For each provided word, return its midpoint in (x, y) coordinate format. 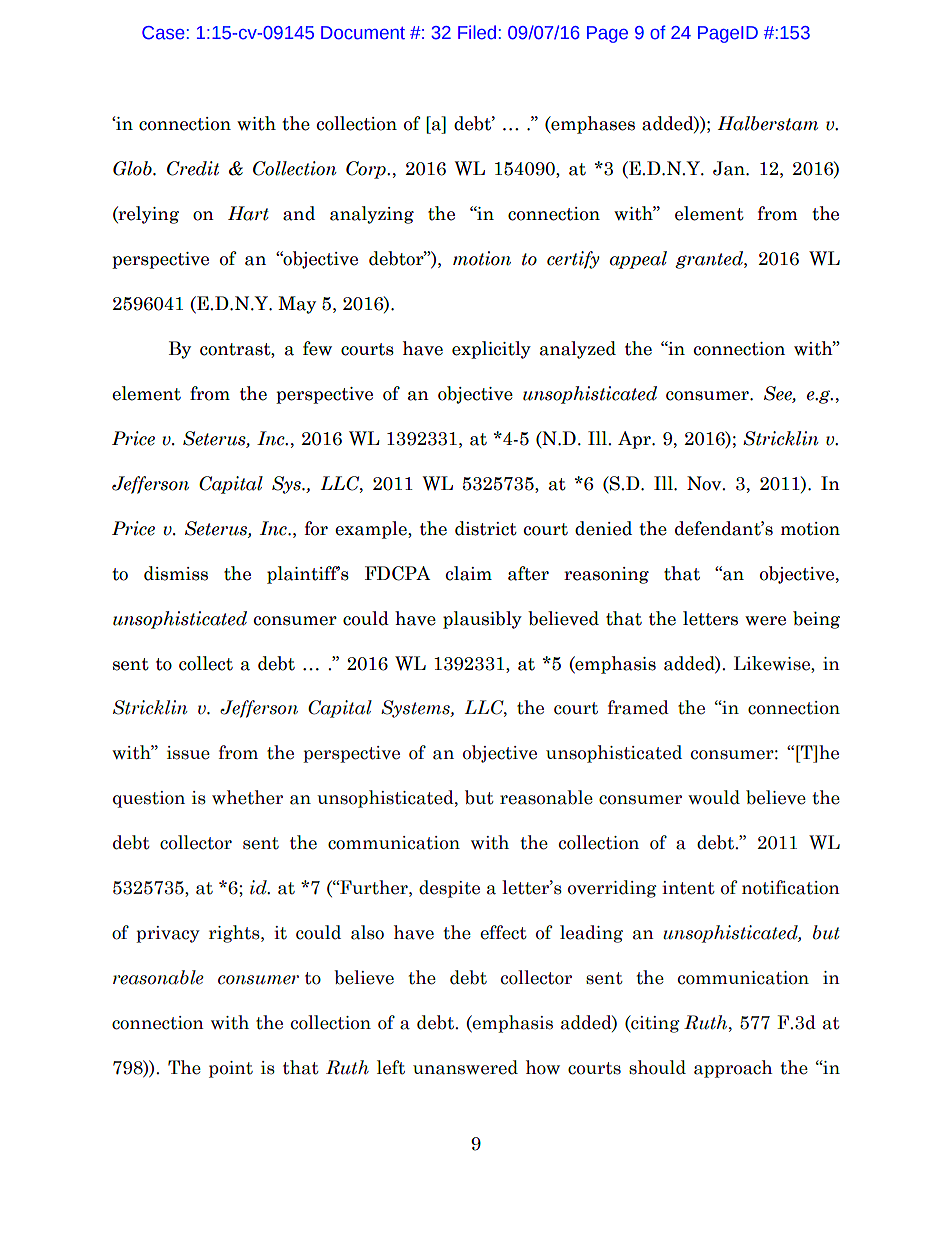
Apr (635, 440)
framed (638, 707)
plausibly (482, 620)
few (317, 348)
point (231, 1069)
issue (188, 753)
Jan (730, 168)
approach (733, 1069)
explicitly (491, 350)
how (543, 1067)
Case (163, 33)
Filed (477, 32)
